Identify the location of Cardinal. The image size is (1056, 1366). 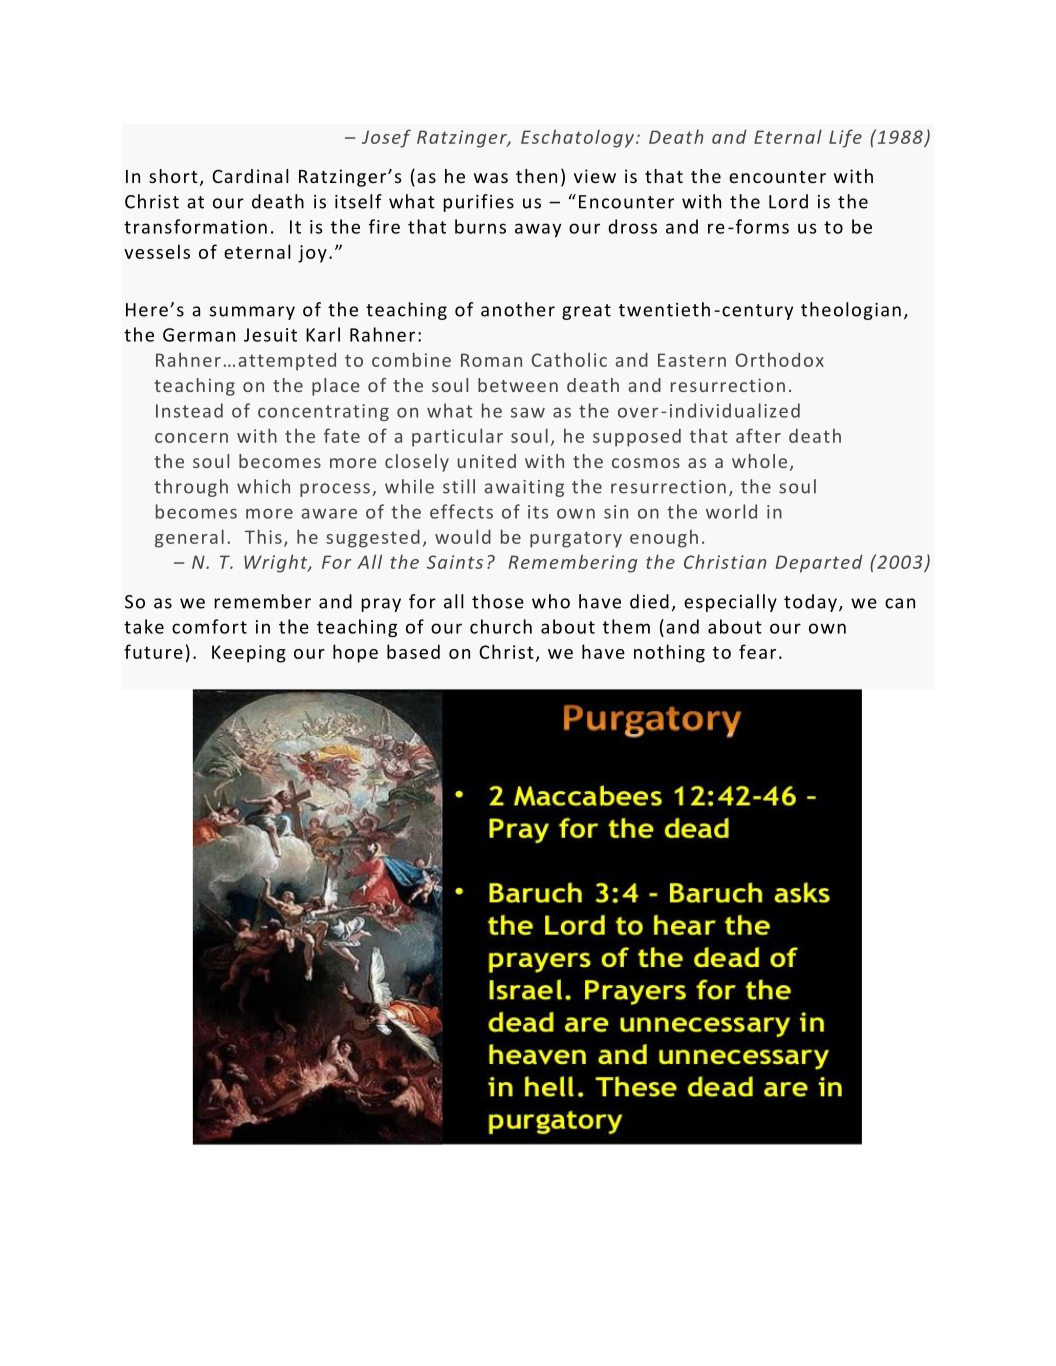
(250, 176).
